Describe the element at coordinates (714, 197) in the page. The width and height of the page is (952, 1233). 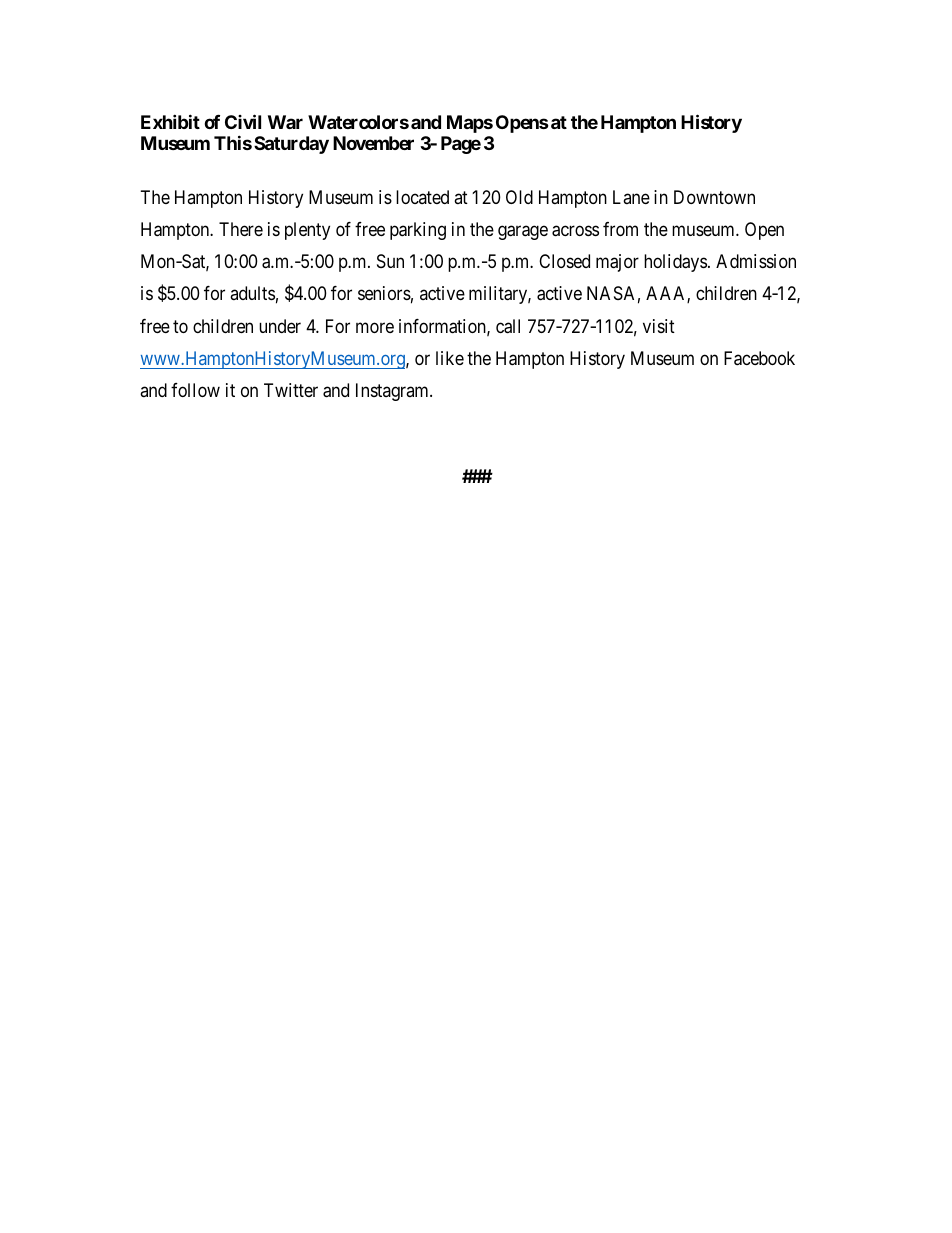
I see `Downtown` at that location.
